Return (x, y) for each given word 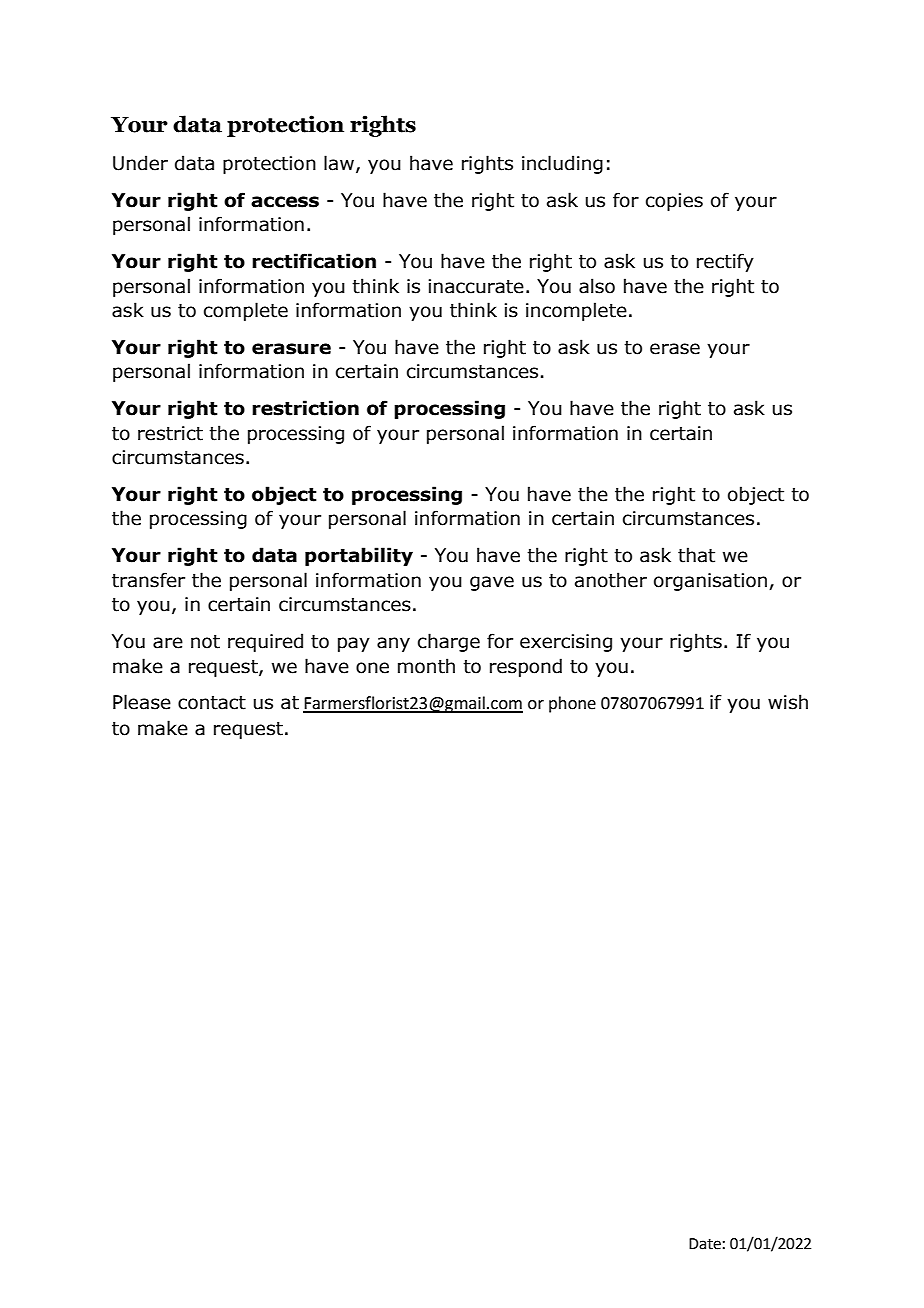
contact (212, 703)
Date (705, 1244)
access (285, 202)
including (562, 164)
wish (788, 702)
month (426, 666)
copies (674, 202)
